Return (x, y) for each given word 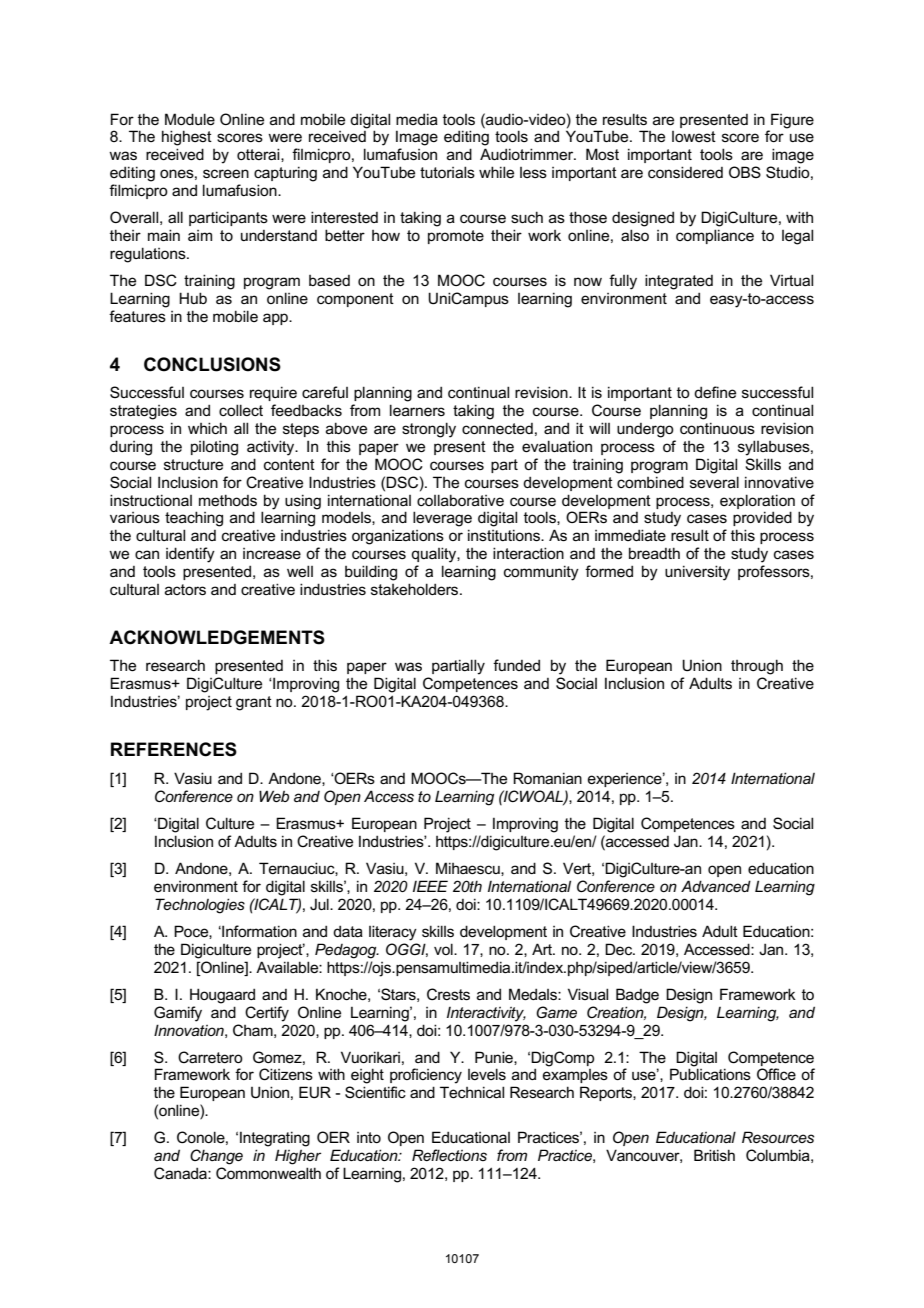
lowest (694, 136)
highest (187, 138)
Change (216, 1157)
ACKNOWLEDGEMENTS (217, 637)
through (757, 667)
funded (516, 665)
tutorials (447, 172)
